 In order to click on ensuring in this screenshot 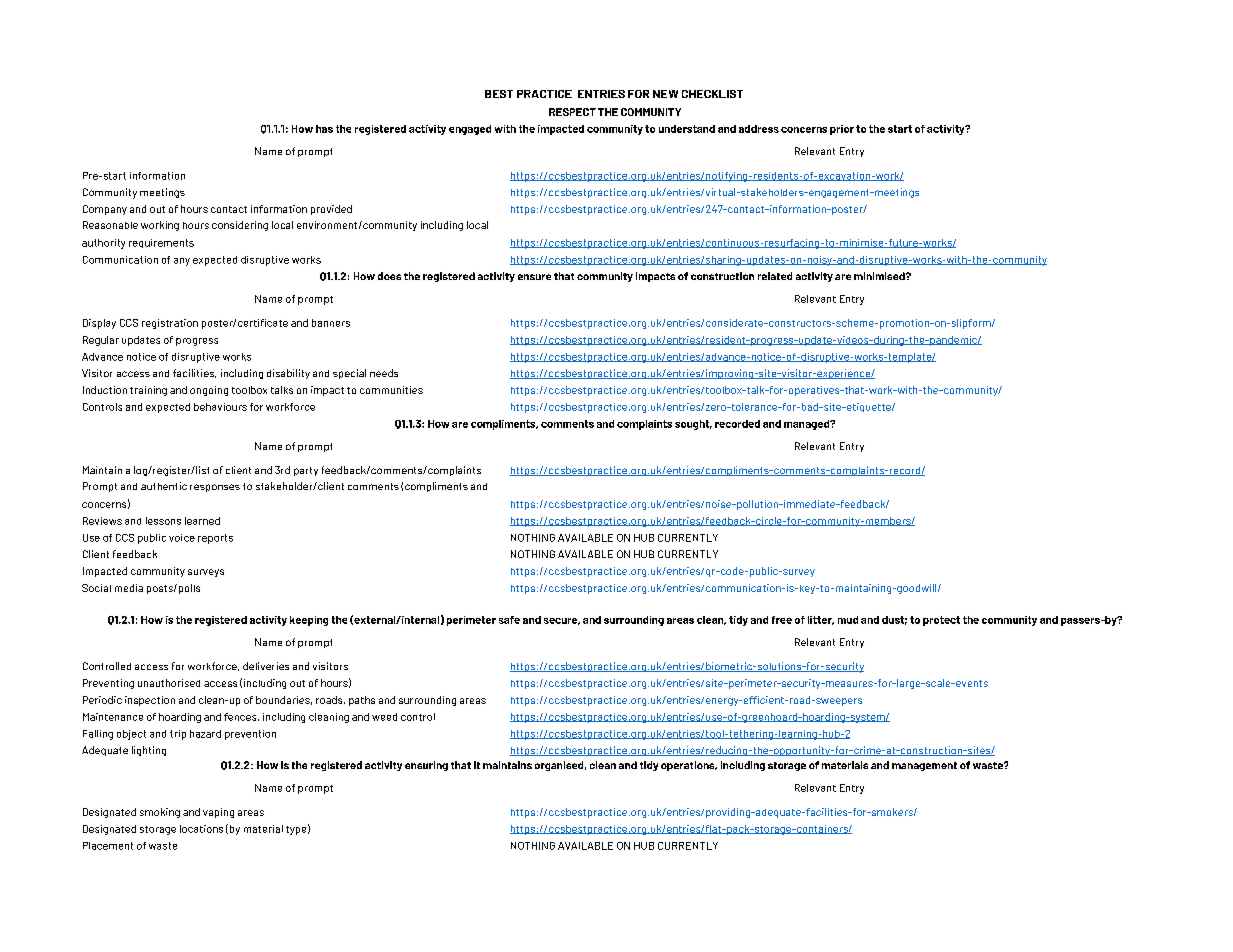, I will do `click(426, 766)`.
